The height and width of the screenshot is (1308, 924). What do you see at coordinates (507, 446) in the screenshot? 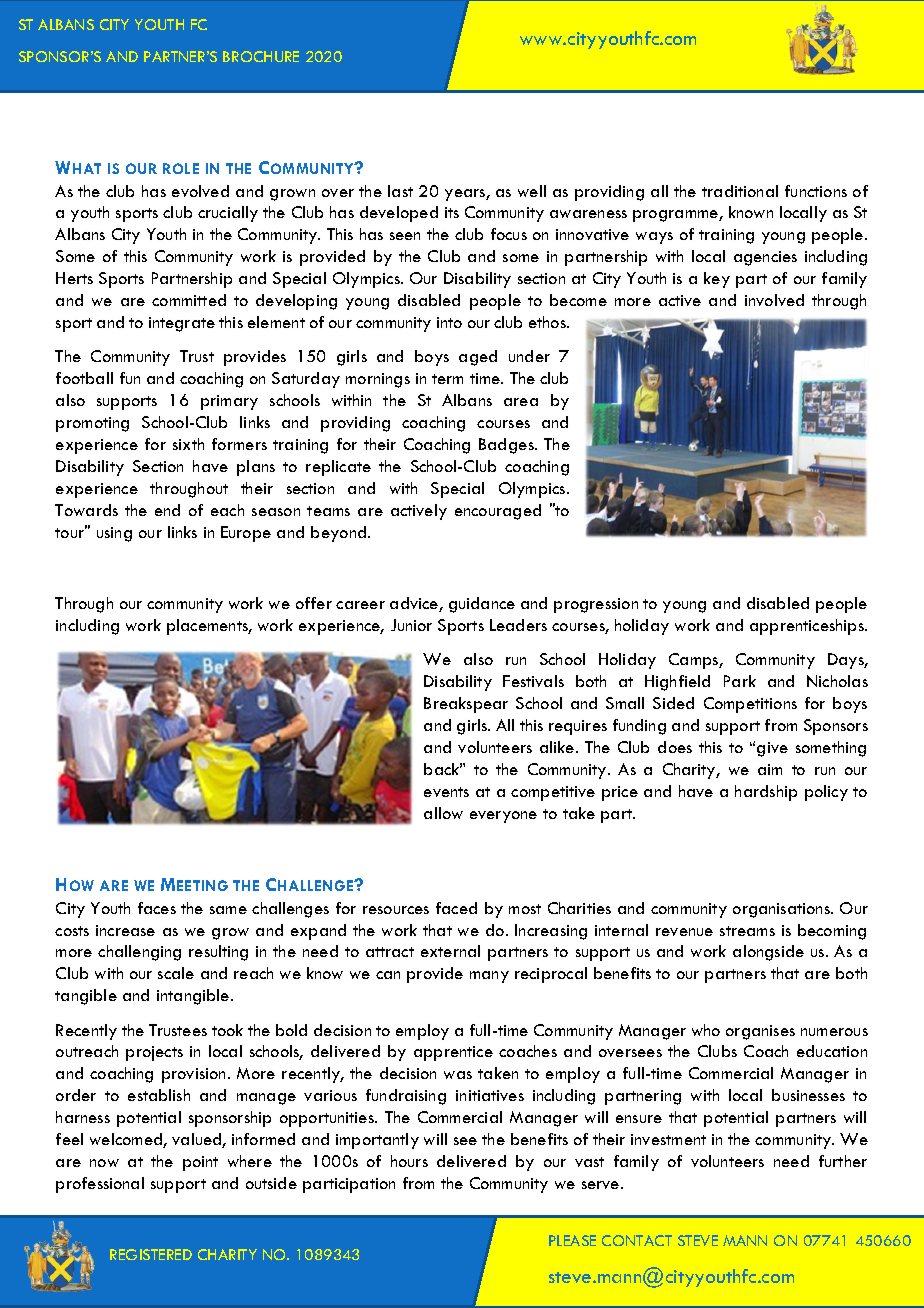
I see `Badges` at bounding box center [507, 446].
